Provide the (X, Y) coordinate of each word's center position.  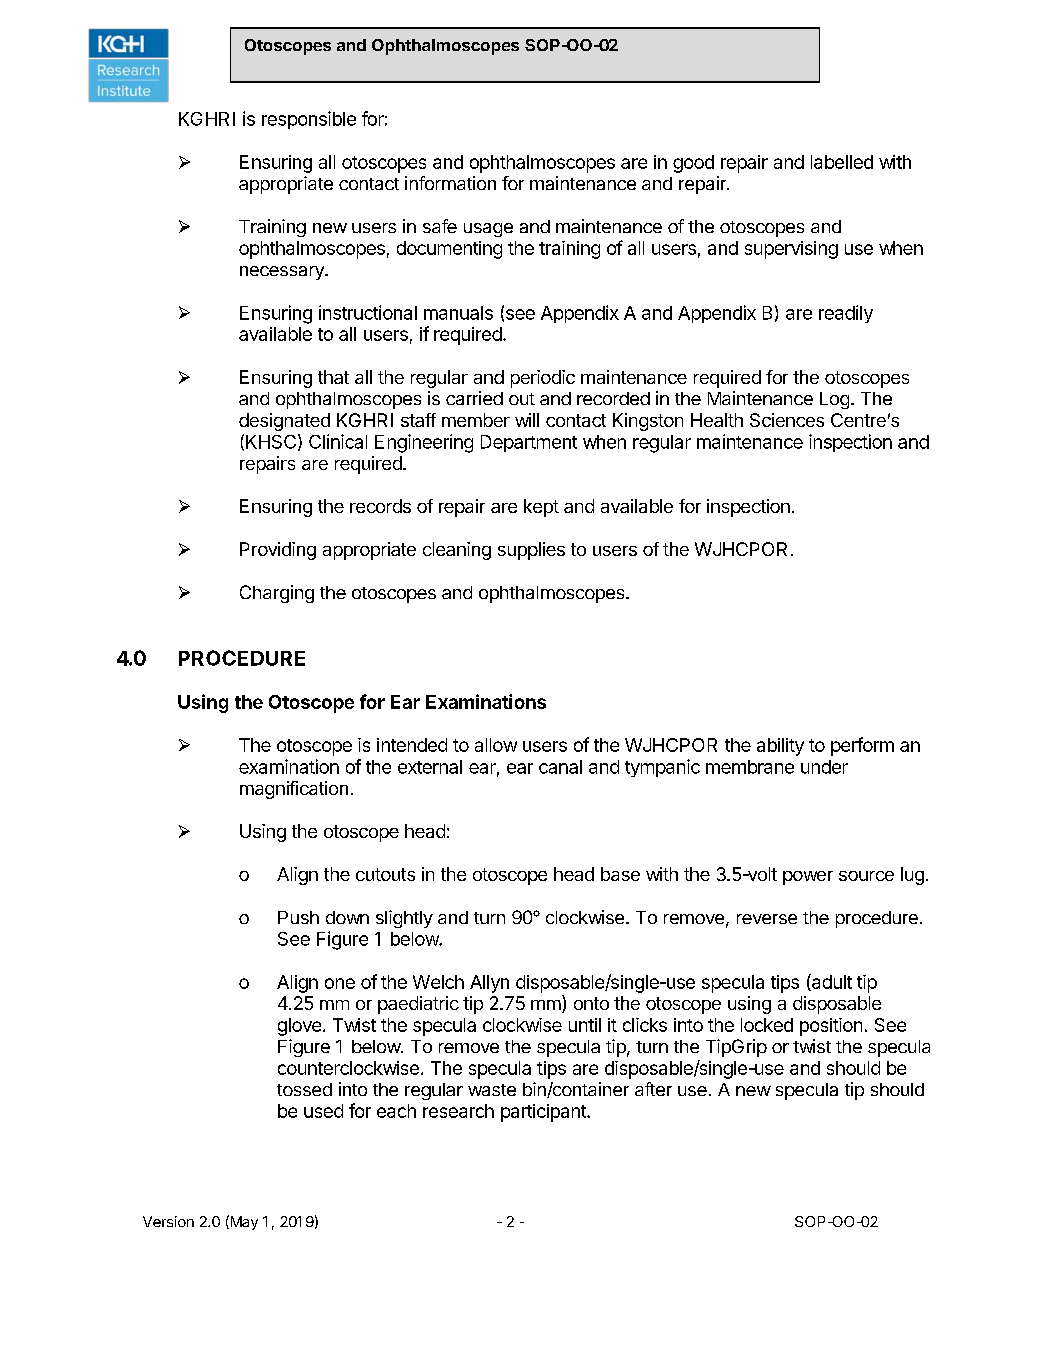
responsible (309, 120)
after (653, 1089)
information (450, 183)
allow (496, 745)
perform (862, 746)
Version (168, 1221)
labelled (842, 162)
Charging (277, 594)
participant (544, 1113)
